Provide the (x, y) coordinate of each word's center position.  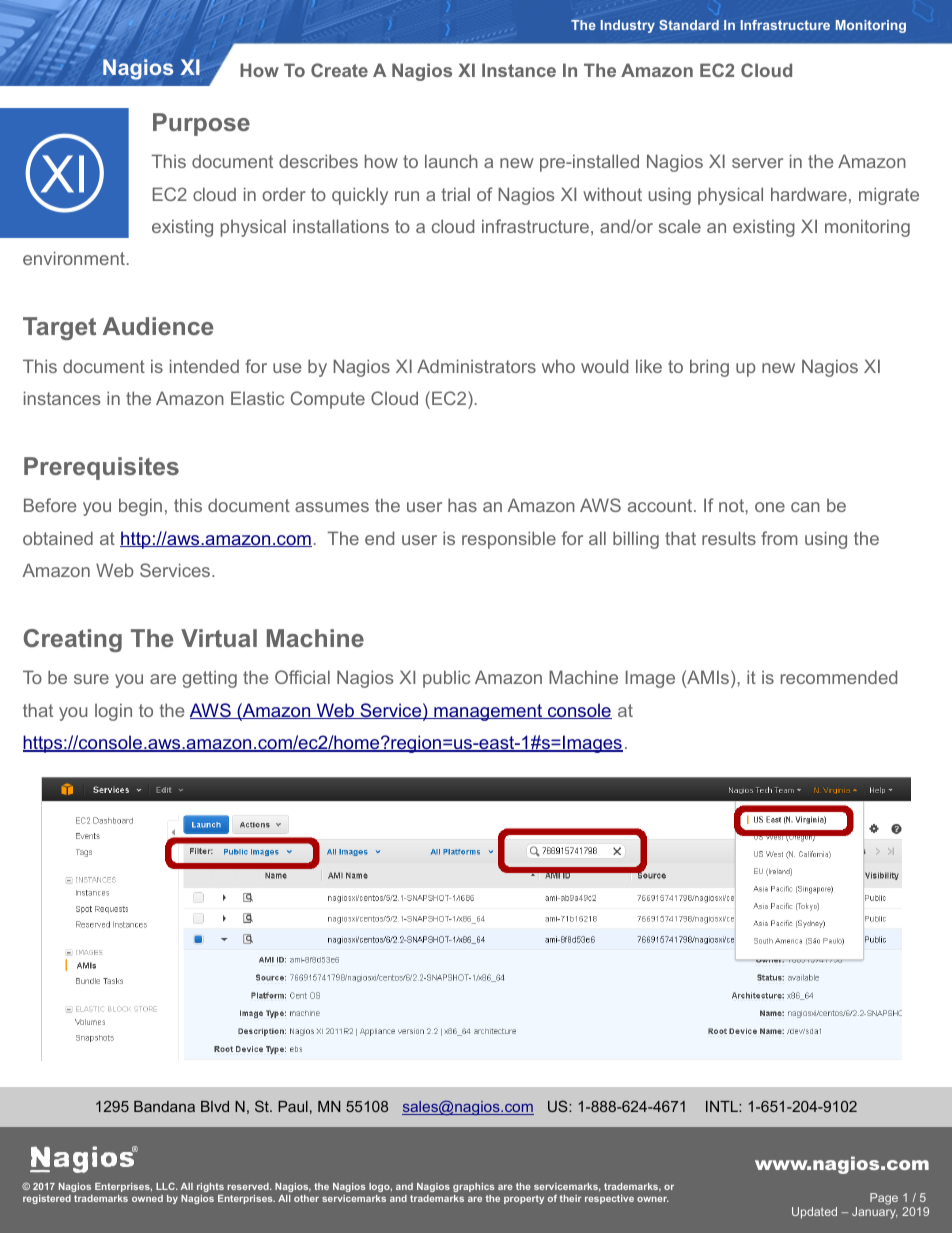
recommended (839, 677)
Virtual (219, 638)
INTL (723, 1106)
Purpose (201, 124)
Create (339, 70)
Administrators (476, 366)
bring (709, 368)
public (446, 679)
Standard (689, 25)
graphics (474, 1187)
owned (147, 1198)
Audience (158, 326)
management (488, 712)
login (113, 712)
